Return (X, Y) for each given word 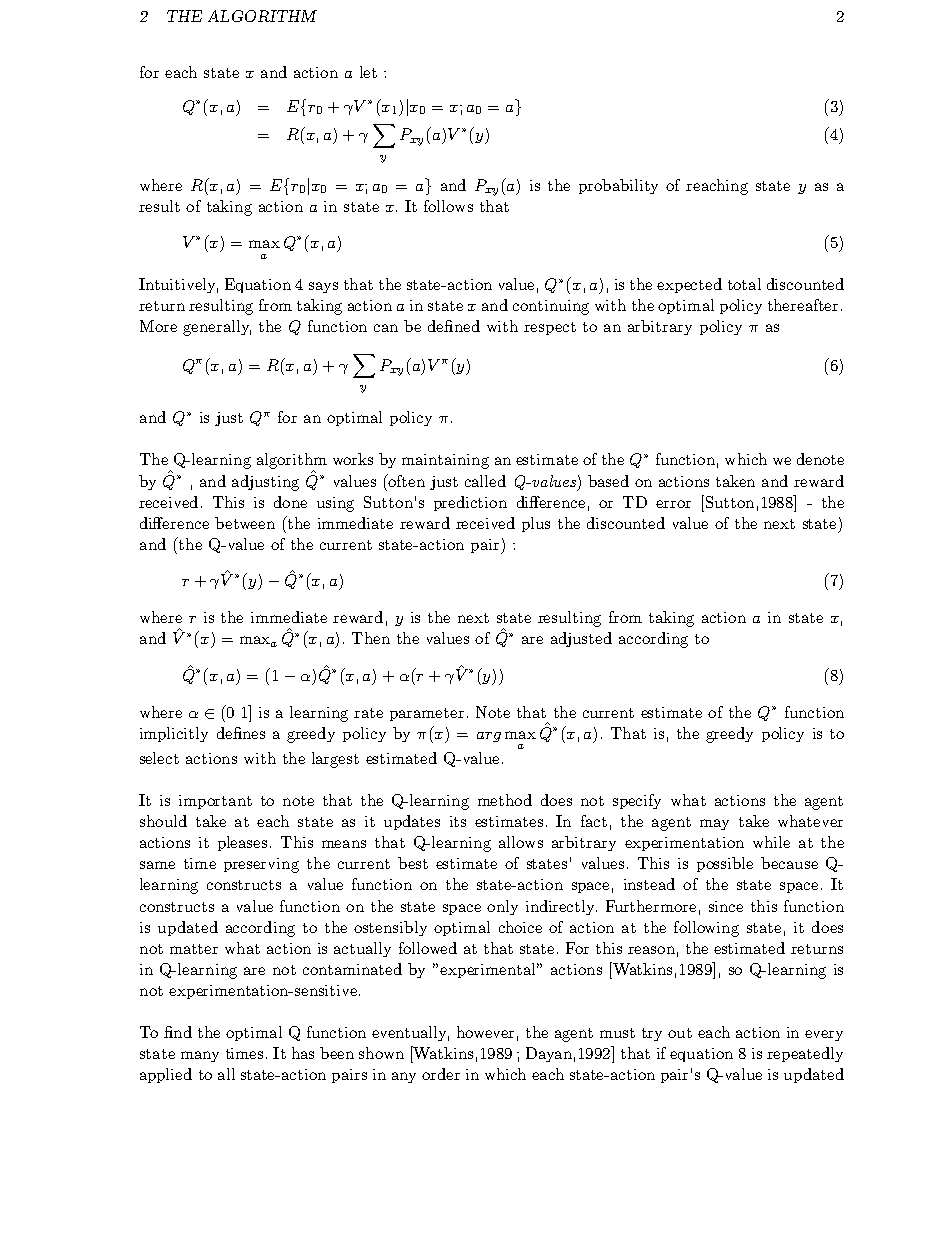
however (485, 1032)
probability (618, 186)
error (673, 504)
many (200, 1056)
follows (448, 206)
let (368, 72)
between (245, 523)
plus (536, 524)
